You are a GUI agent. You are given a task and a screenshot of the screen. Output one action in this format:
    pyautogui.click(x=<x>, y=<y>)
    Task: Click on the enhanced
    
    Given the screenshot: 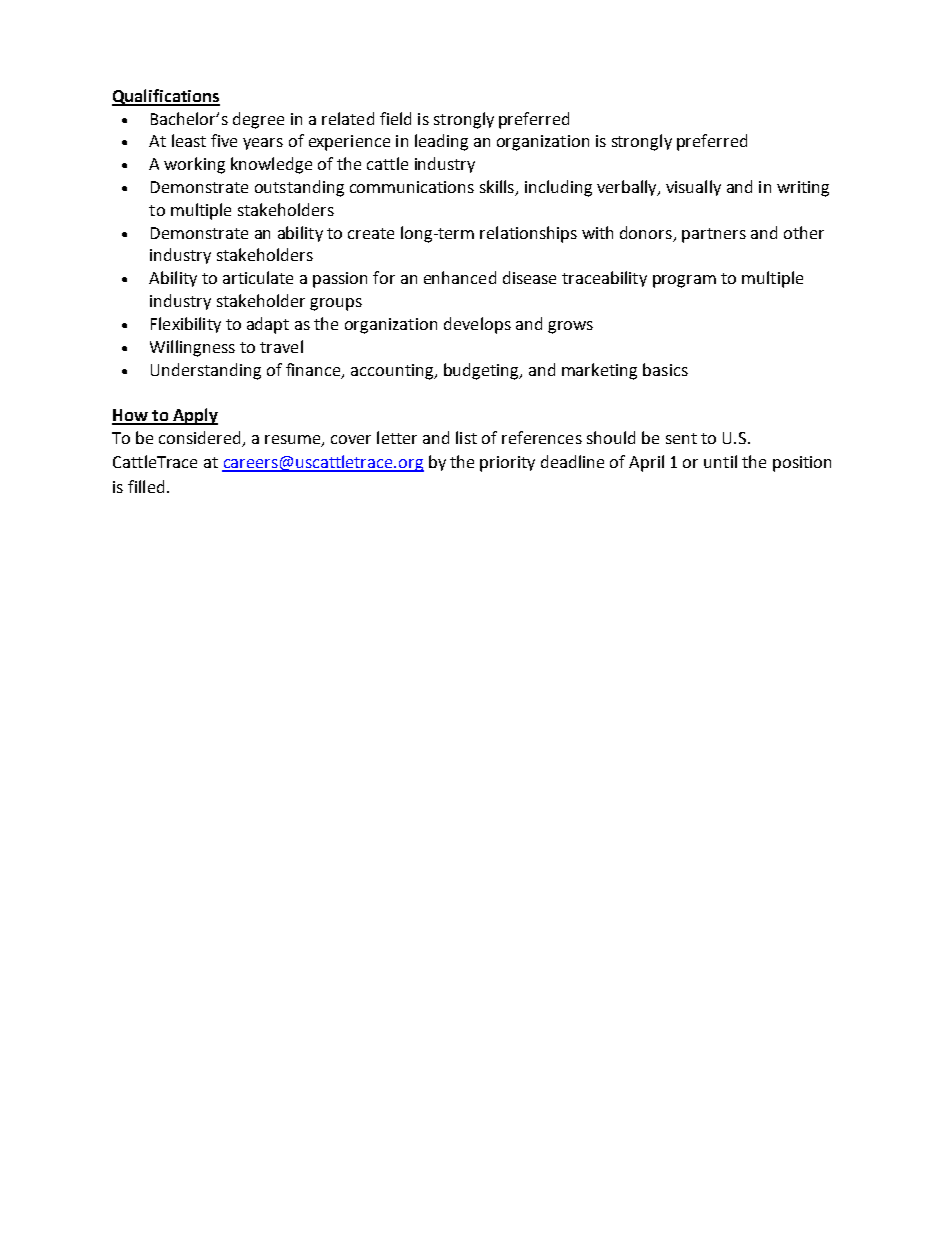 What is the action you would take?
    pyautogui.click(x=460, y=277)
